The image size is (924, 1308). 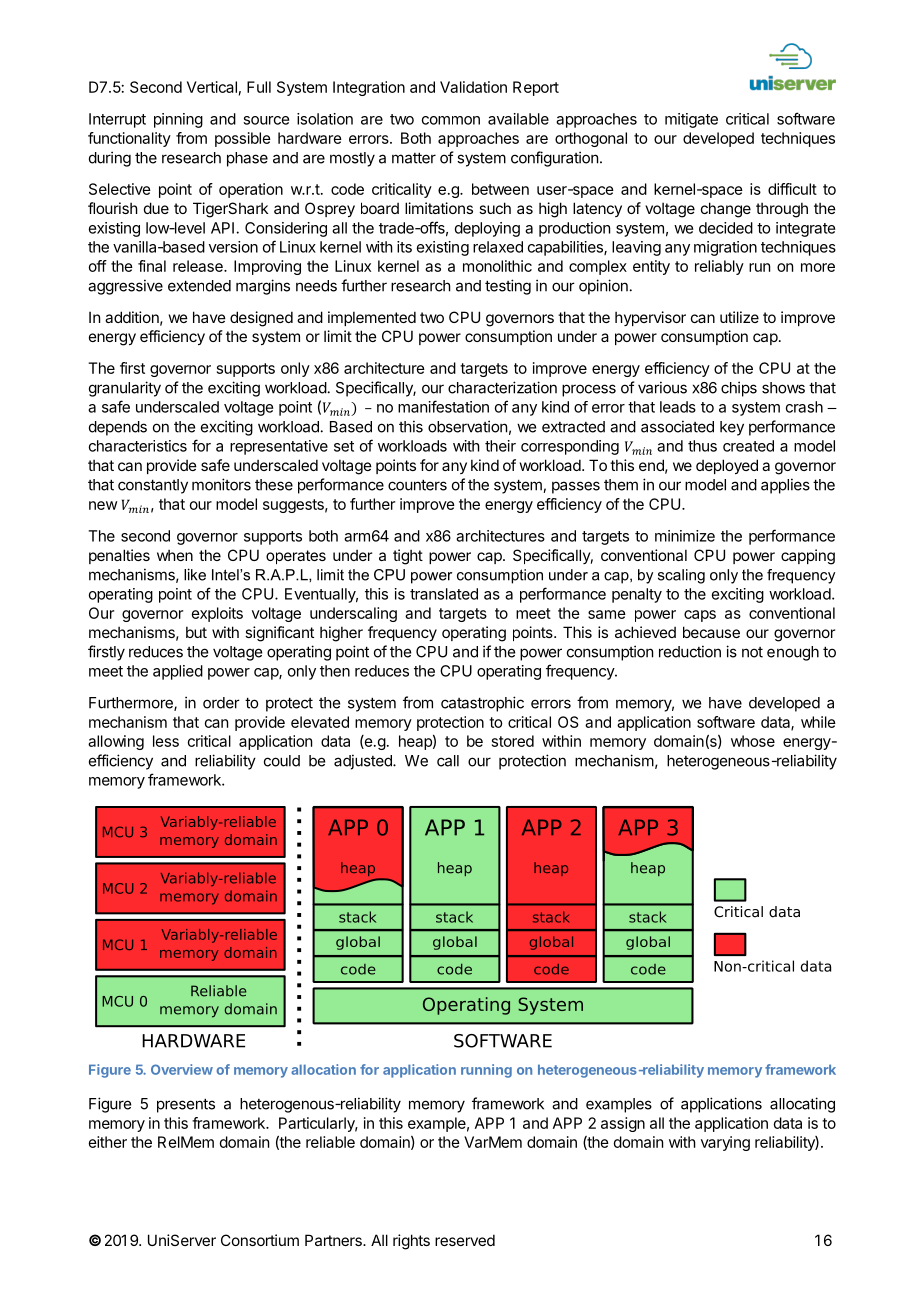 I want to click on varying, so click(x=725, y=1143).
